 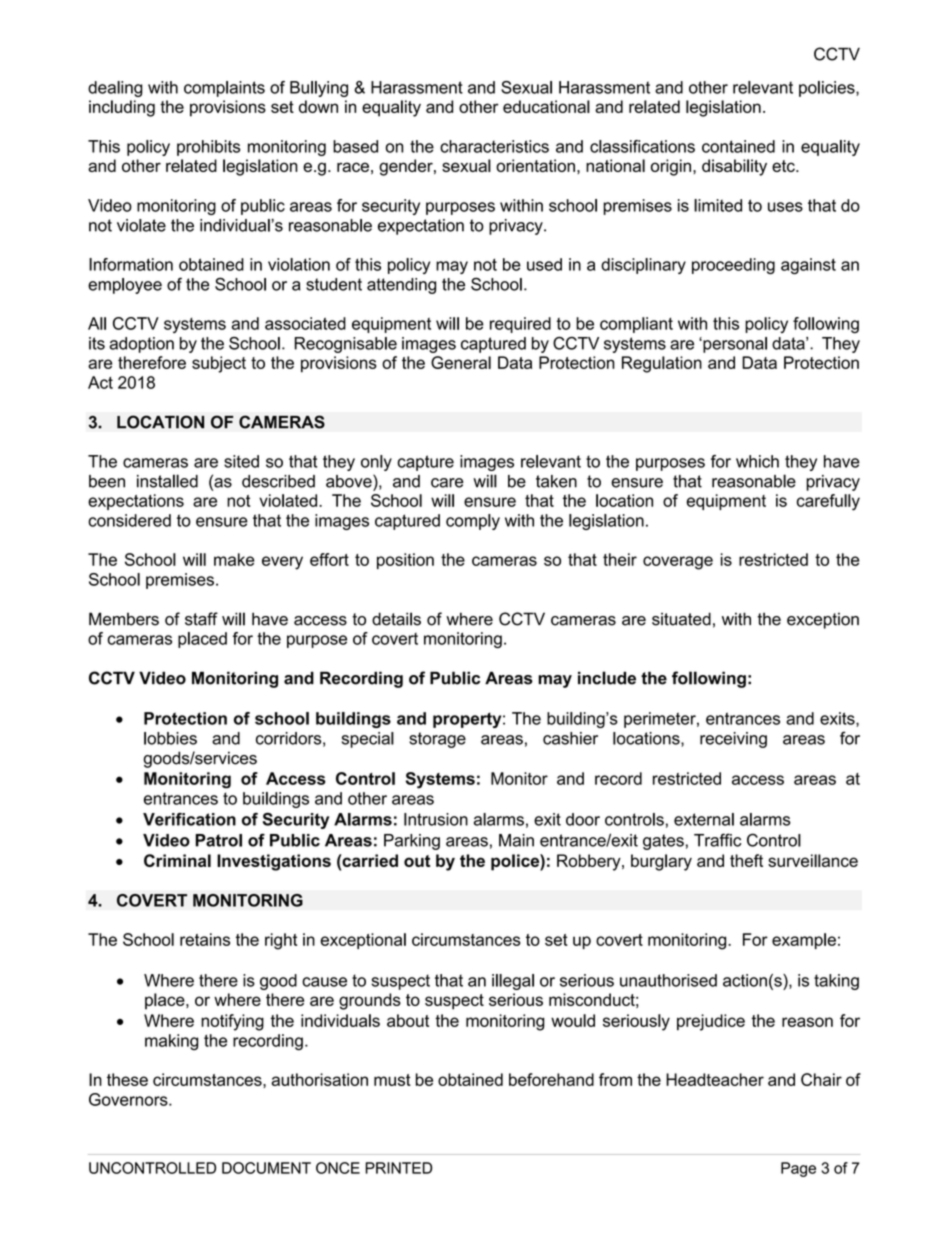 I want to click on characteristics, so click(x=494, y=146).
